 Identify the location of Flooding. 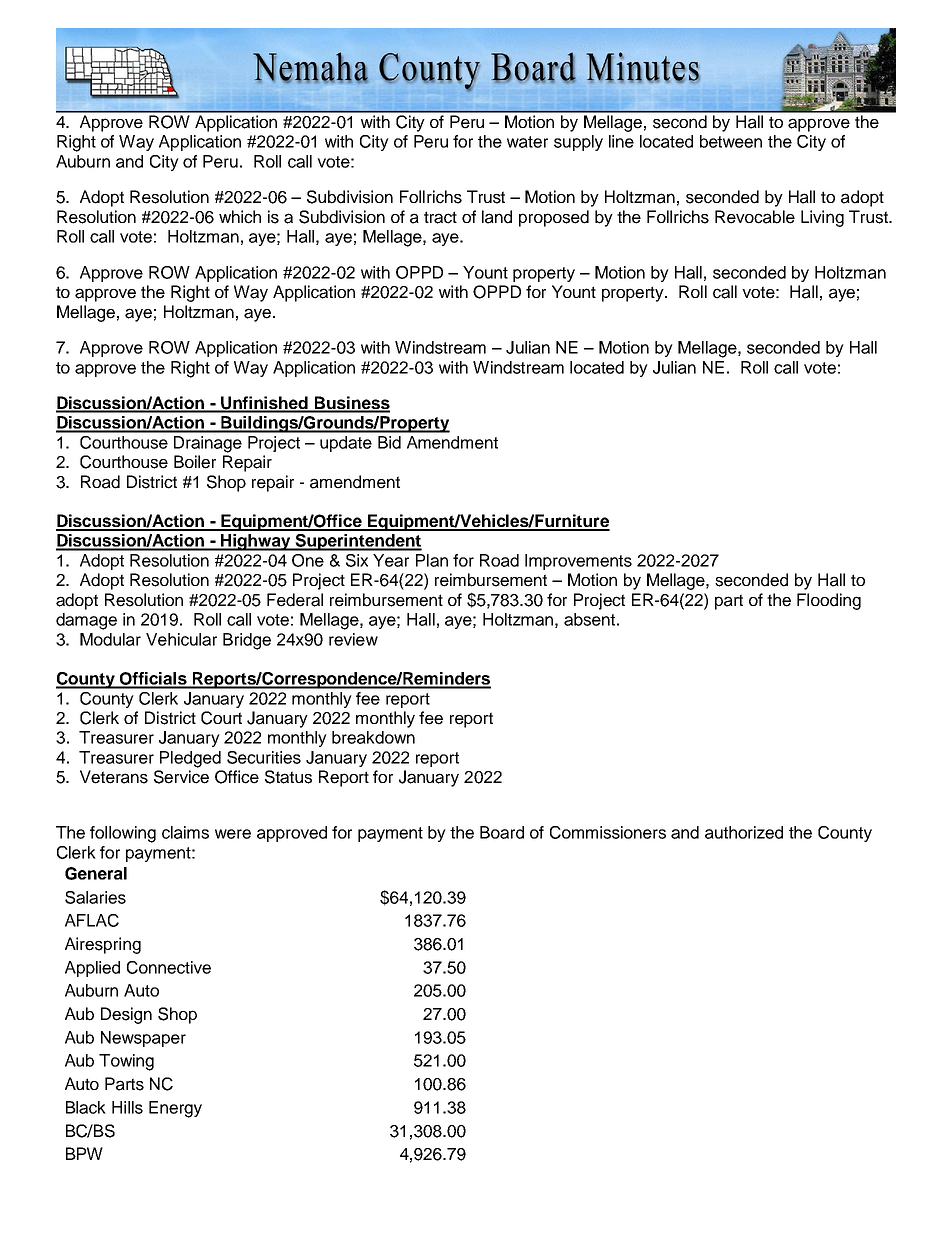
(829, 601).
